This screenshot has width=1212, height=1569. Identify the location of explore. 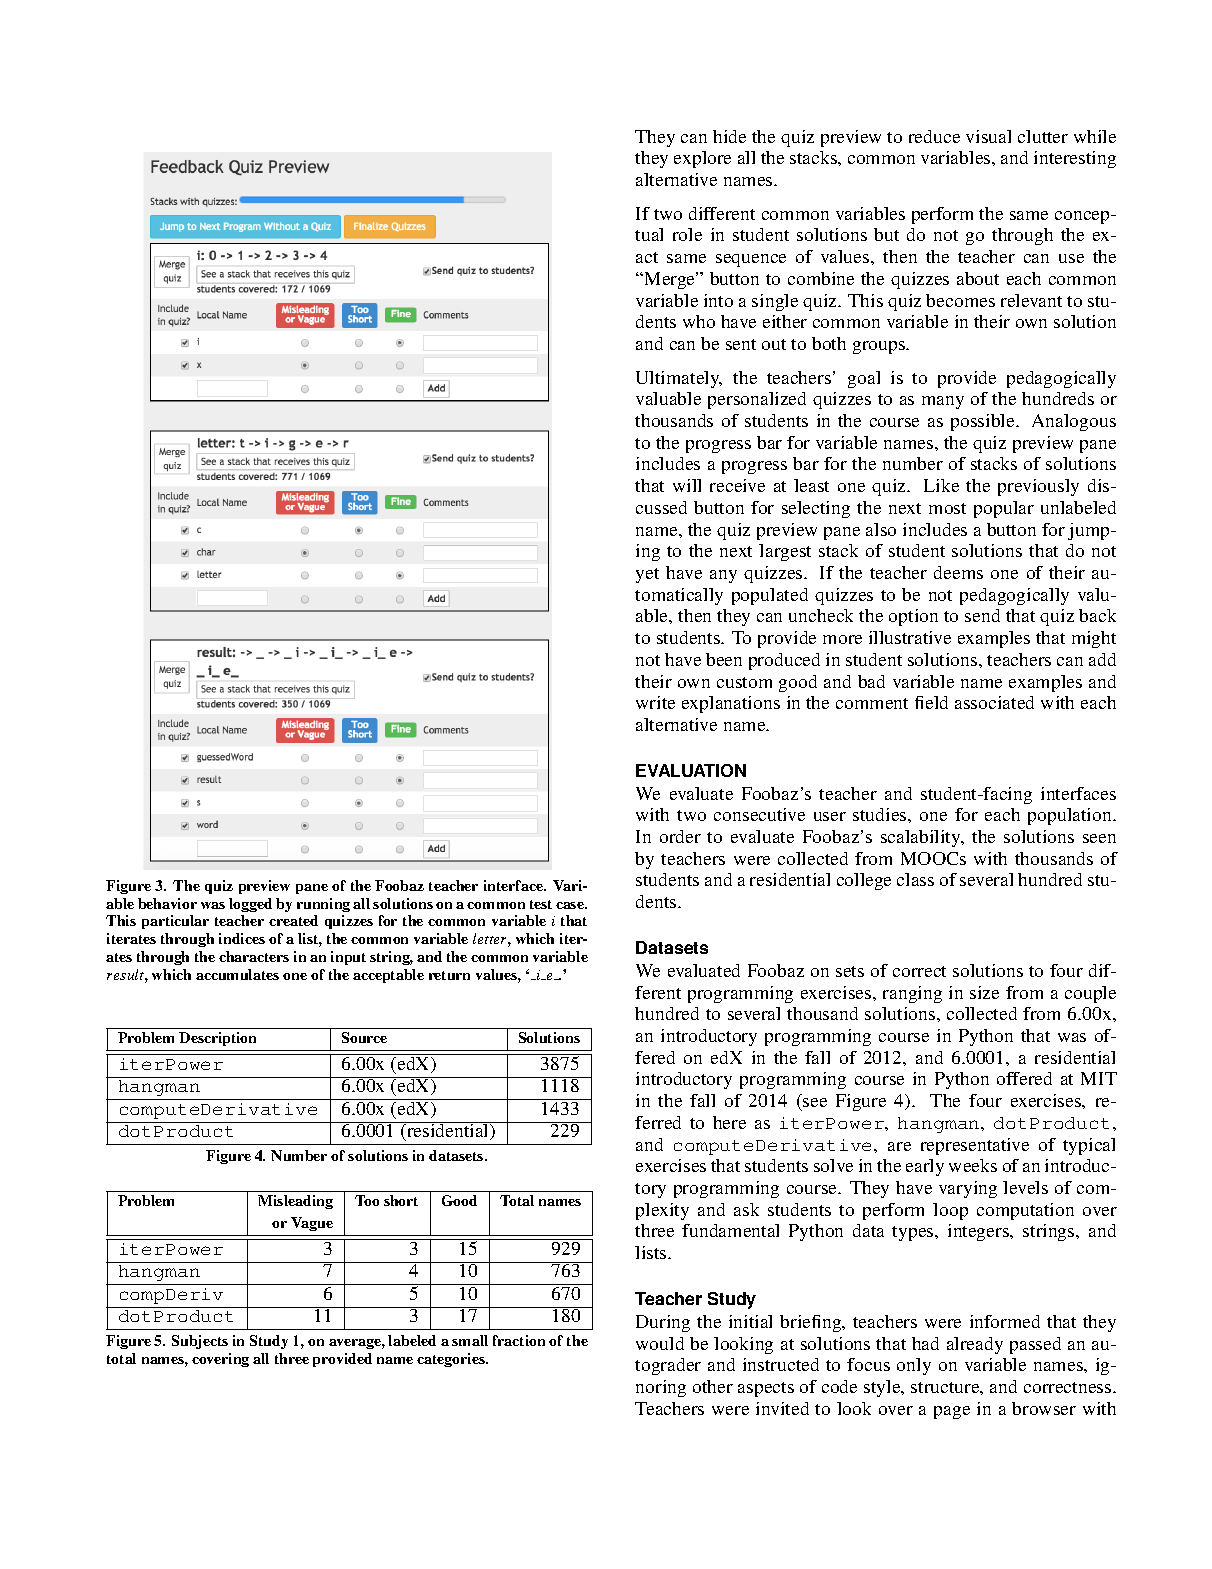
(702, 159).
